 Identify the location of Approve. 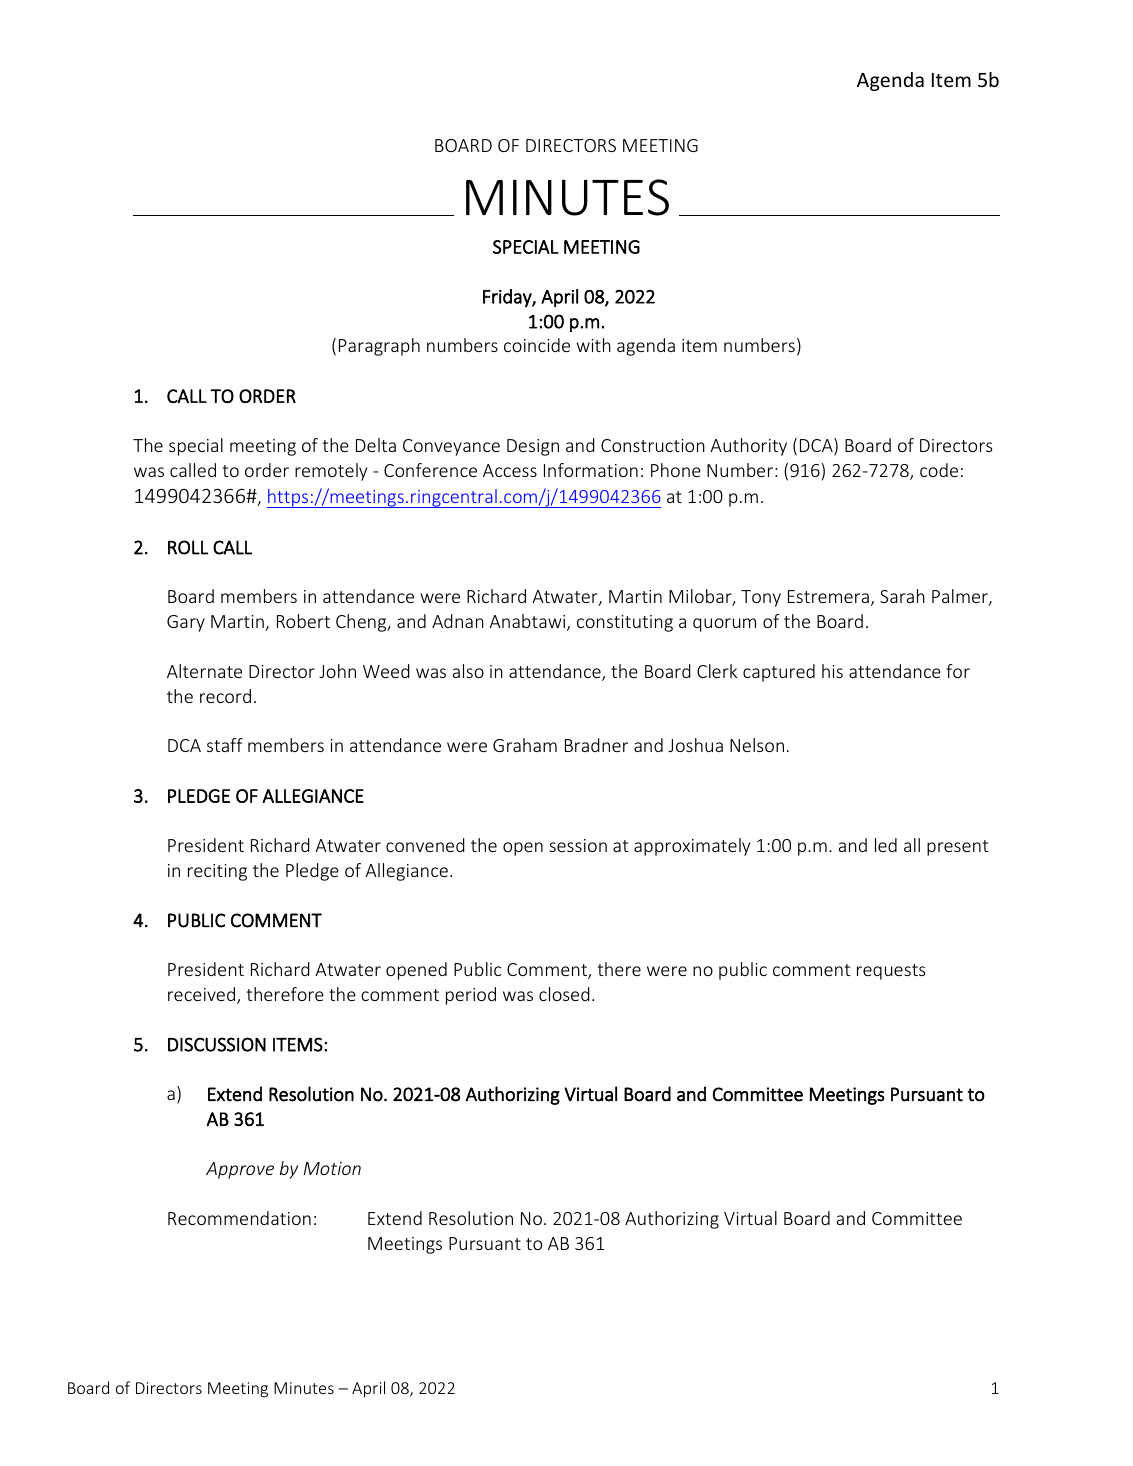
(240, 1170).
